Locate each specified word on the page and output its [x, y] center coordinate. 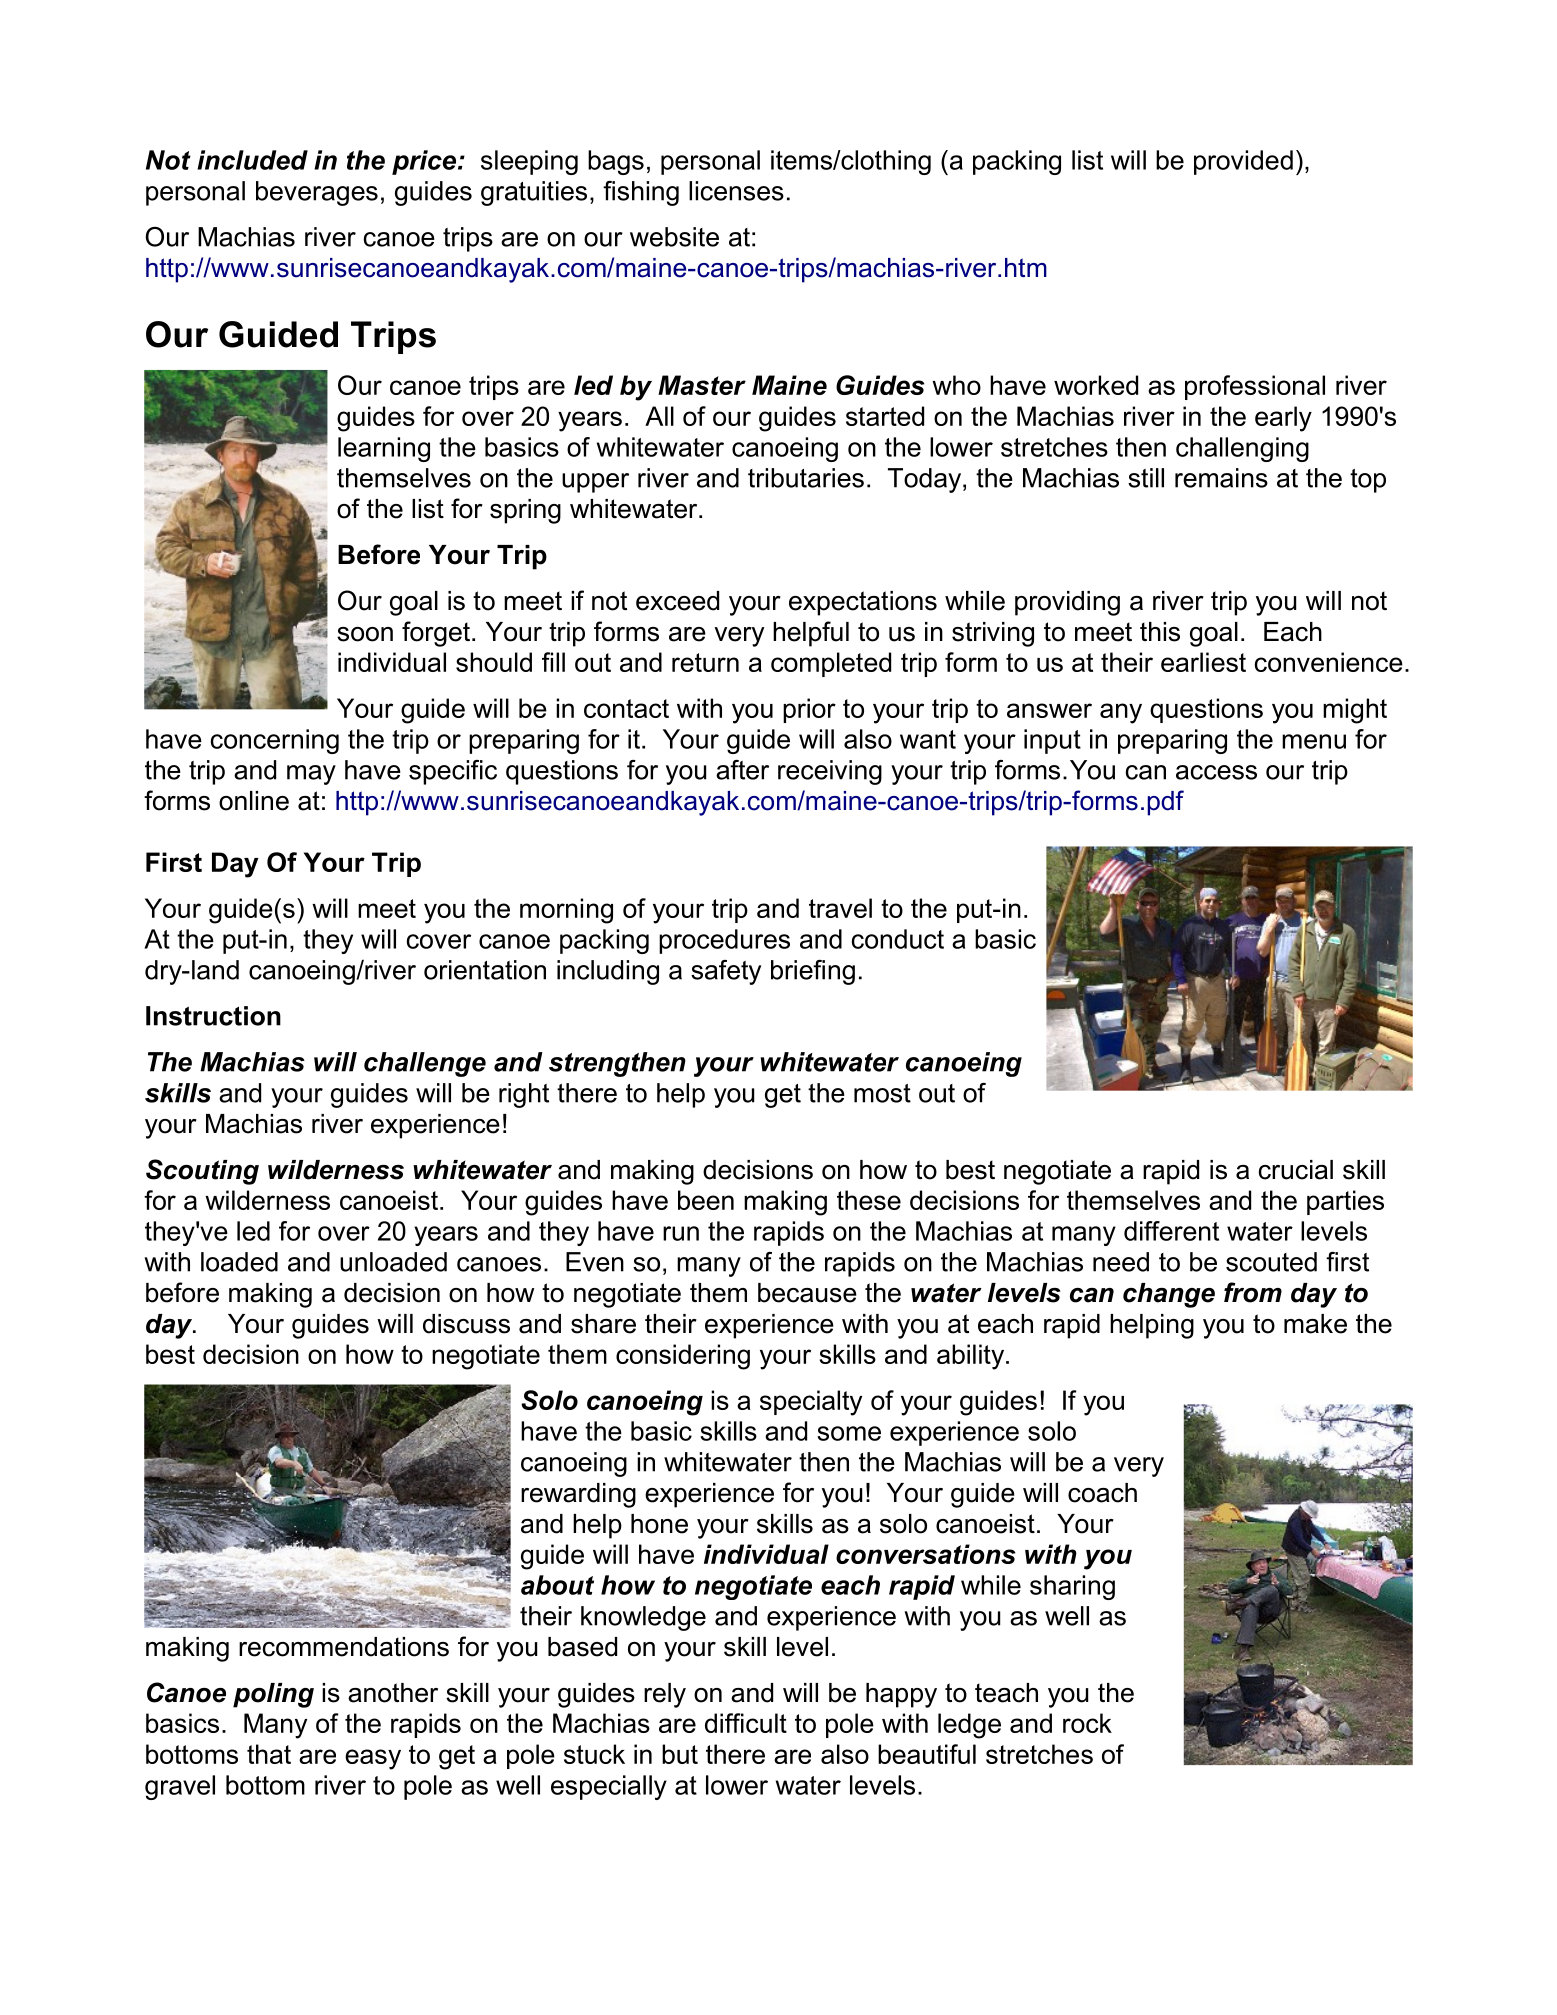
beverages [317, 193]
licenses [736, 191]
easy [373, 1759]
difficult [746, 1723]
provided [1243, 162]
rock [1087, 1723]
